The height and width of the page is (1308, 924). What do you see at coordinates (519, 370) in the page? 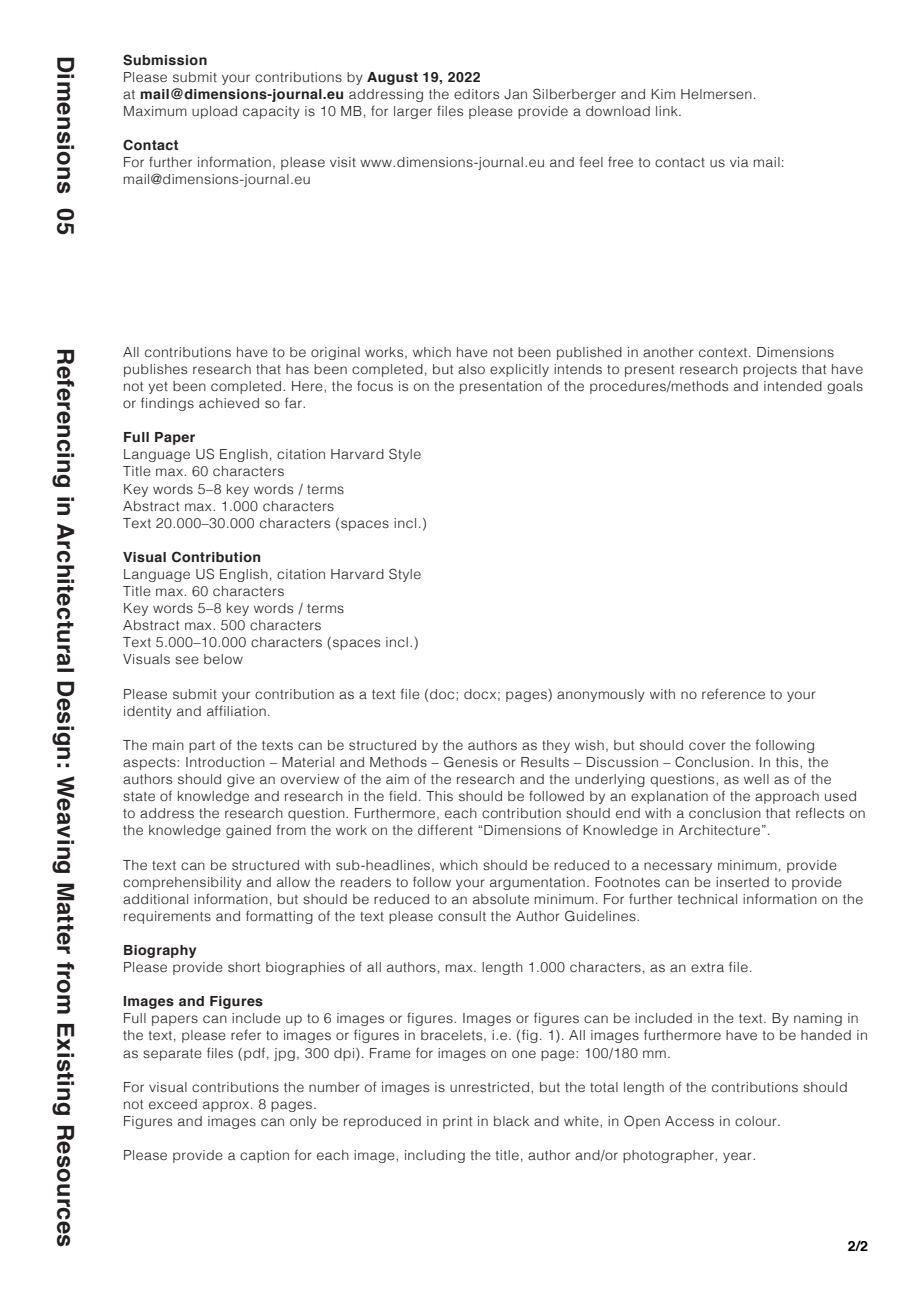
I see `explicitly` at bounding box center [519, 370].
